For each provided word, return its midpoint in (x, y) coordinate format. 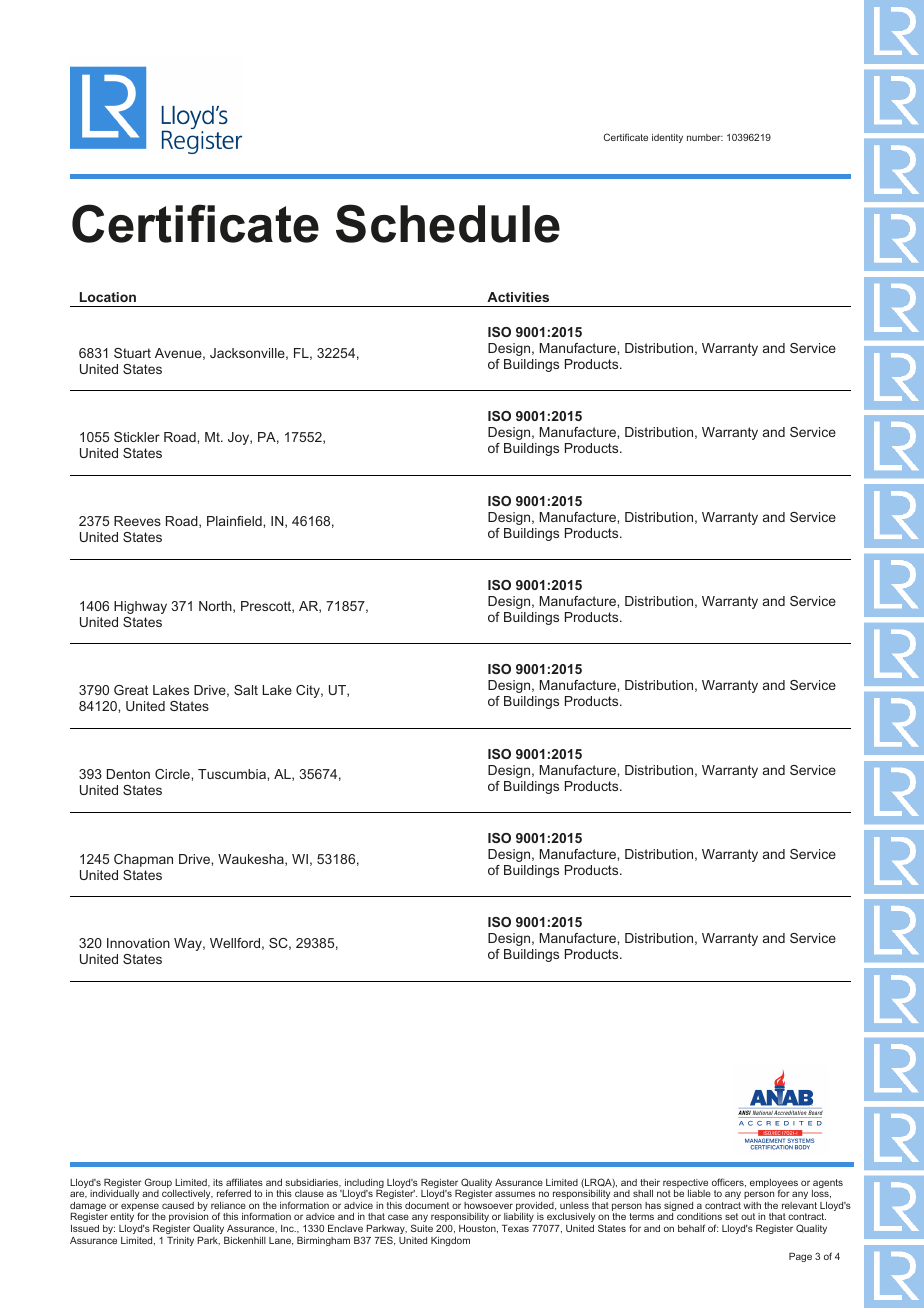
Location (108, 297)
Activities (518, 297)
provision (188, 1219)
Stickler (137, 437)
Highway (140, 607)
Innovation (138, 943)
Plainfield (235, 521)
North (216, 607)
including (363, 1185)
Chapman (143, 860)
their (650, 1182)
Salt (246, 690)
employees (774, 1185)
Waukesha (252, 860)
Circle (173, 774)
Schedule (448, 223)
